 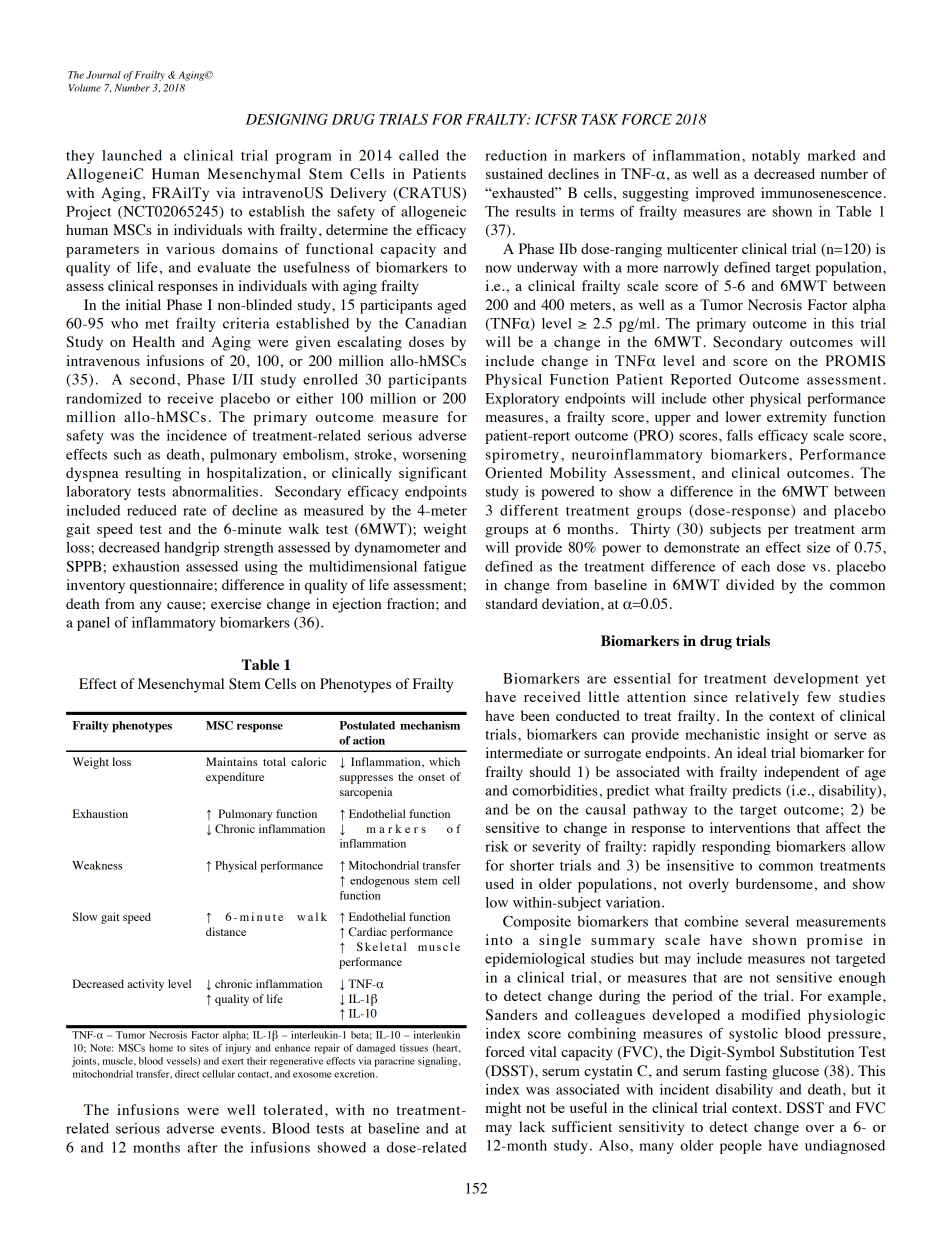 What do you see at coordinates (750, 584) in the image?
I see `divided` at bounding box center [750, 584].
